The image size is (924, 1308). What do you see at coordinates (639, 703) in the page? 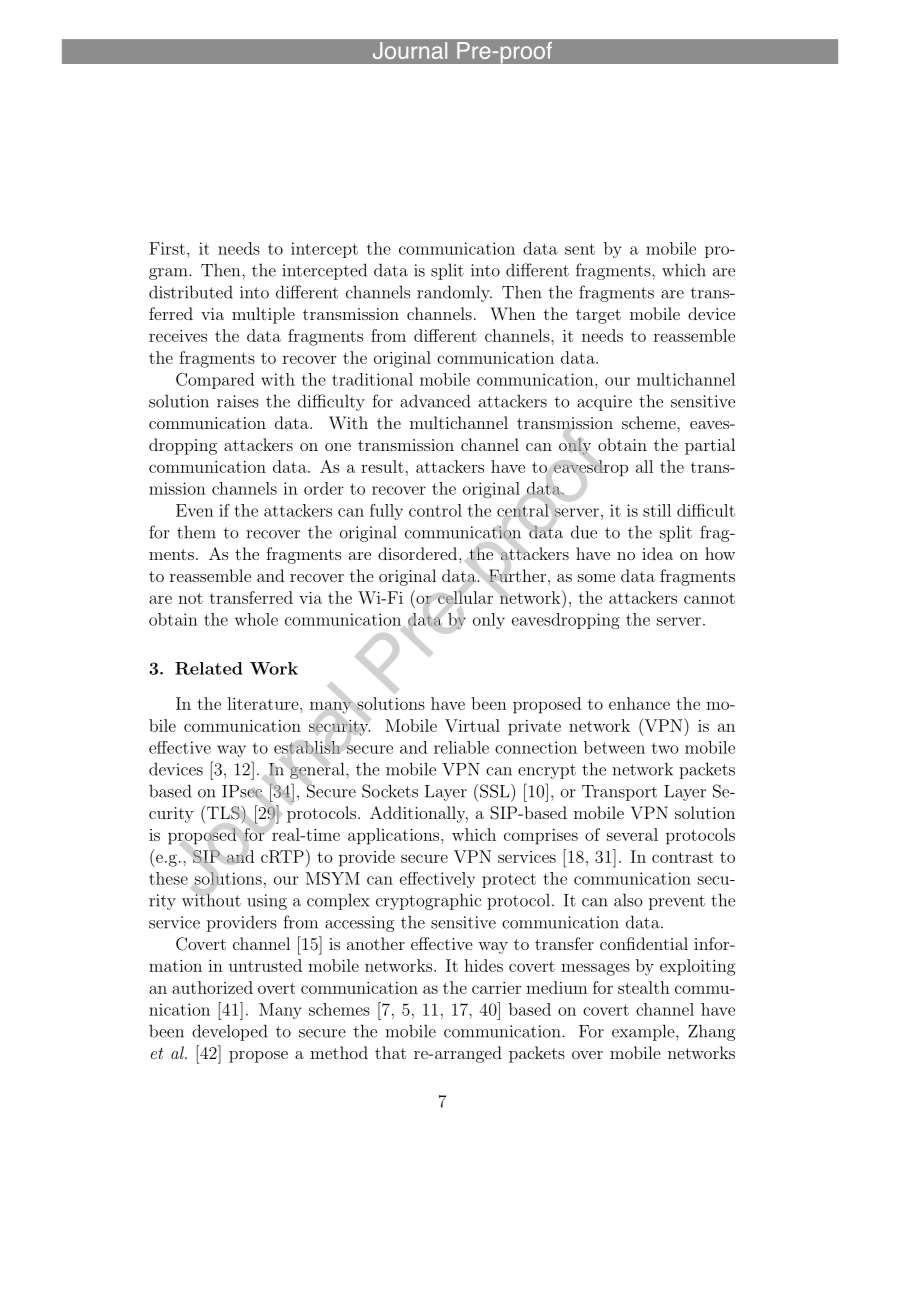
I see `enhance` at bounding box center [639, 703].
